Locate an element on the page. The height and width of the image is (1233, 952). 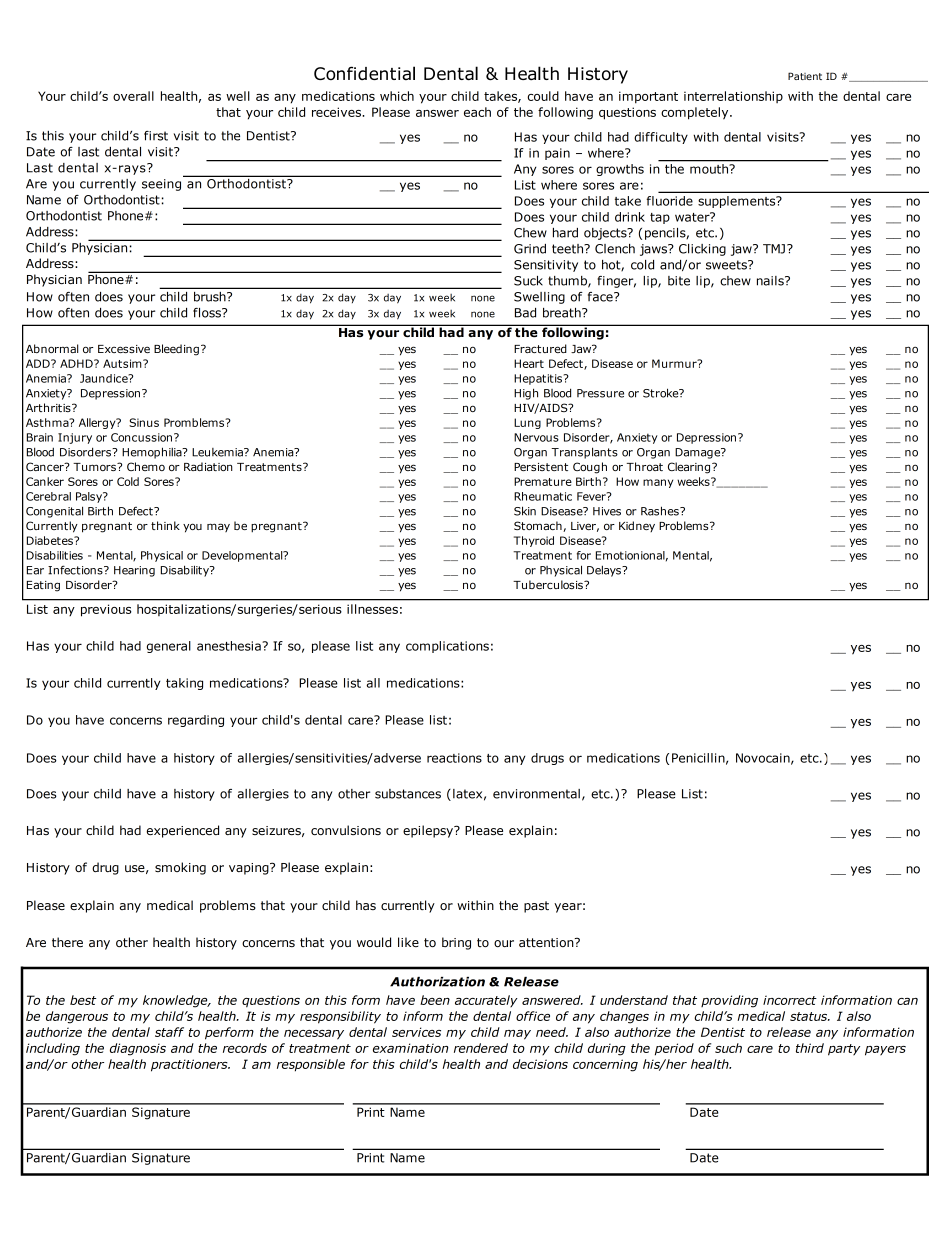
Suck is located at coordinates (528, 281).
